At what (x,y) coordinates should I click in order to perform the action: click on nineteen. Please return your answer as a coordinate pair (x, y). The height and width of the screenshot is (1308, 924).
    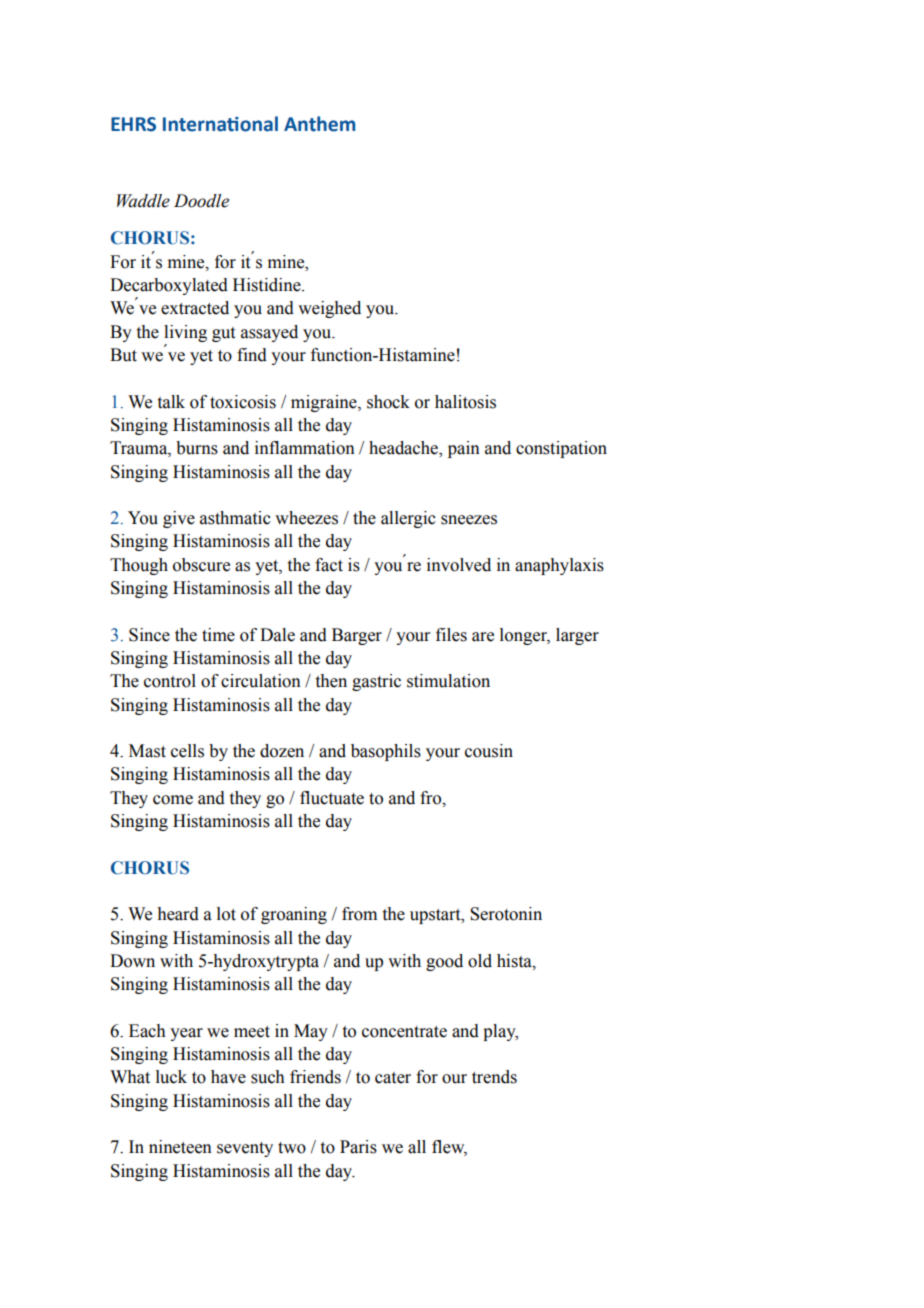
    Looking at the image, I should click on (180, 1147).
